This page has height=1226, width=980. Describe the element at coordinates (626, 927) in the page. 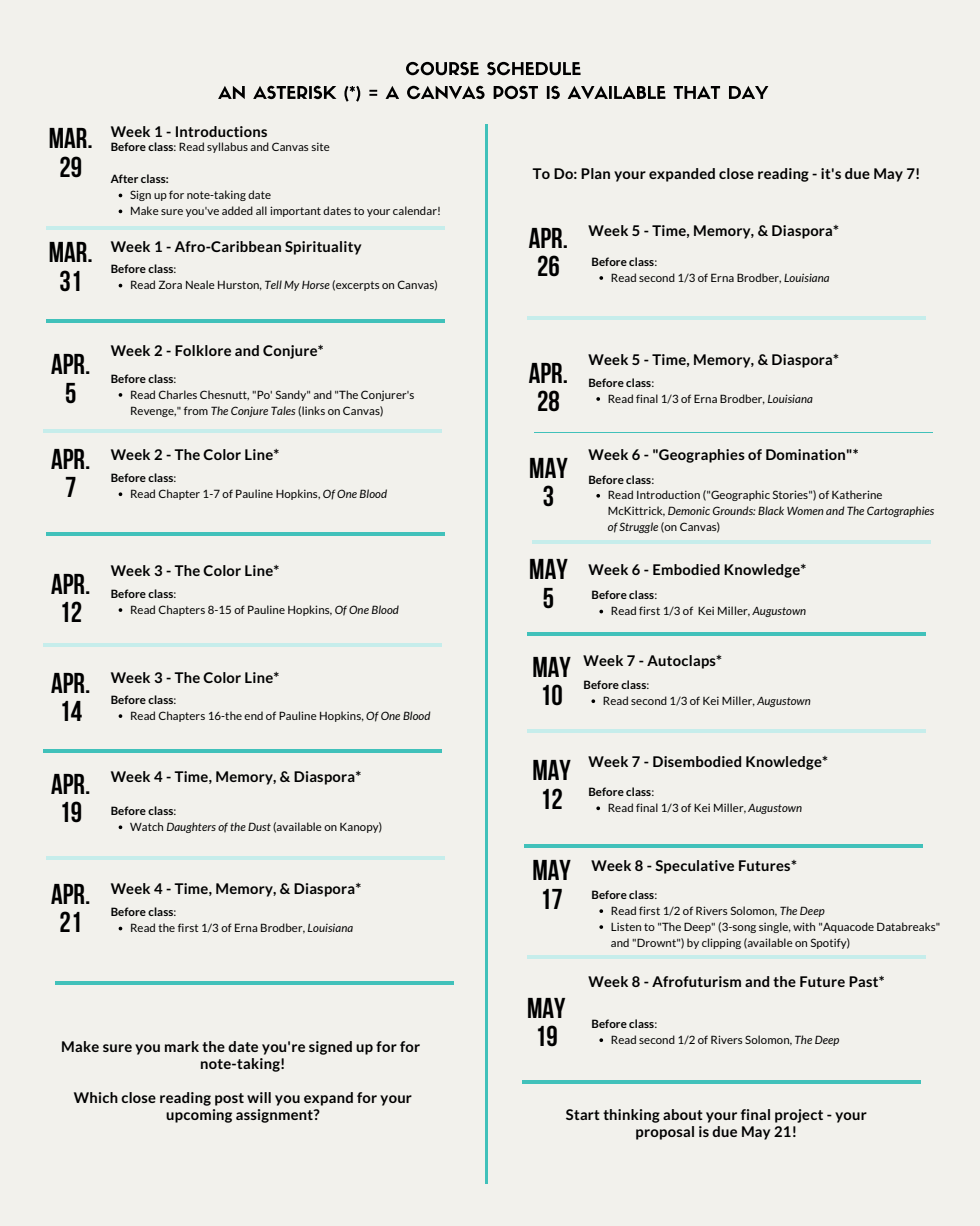

I see `Listen` at that location.
